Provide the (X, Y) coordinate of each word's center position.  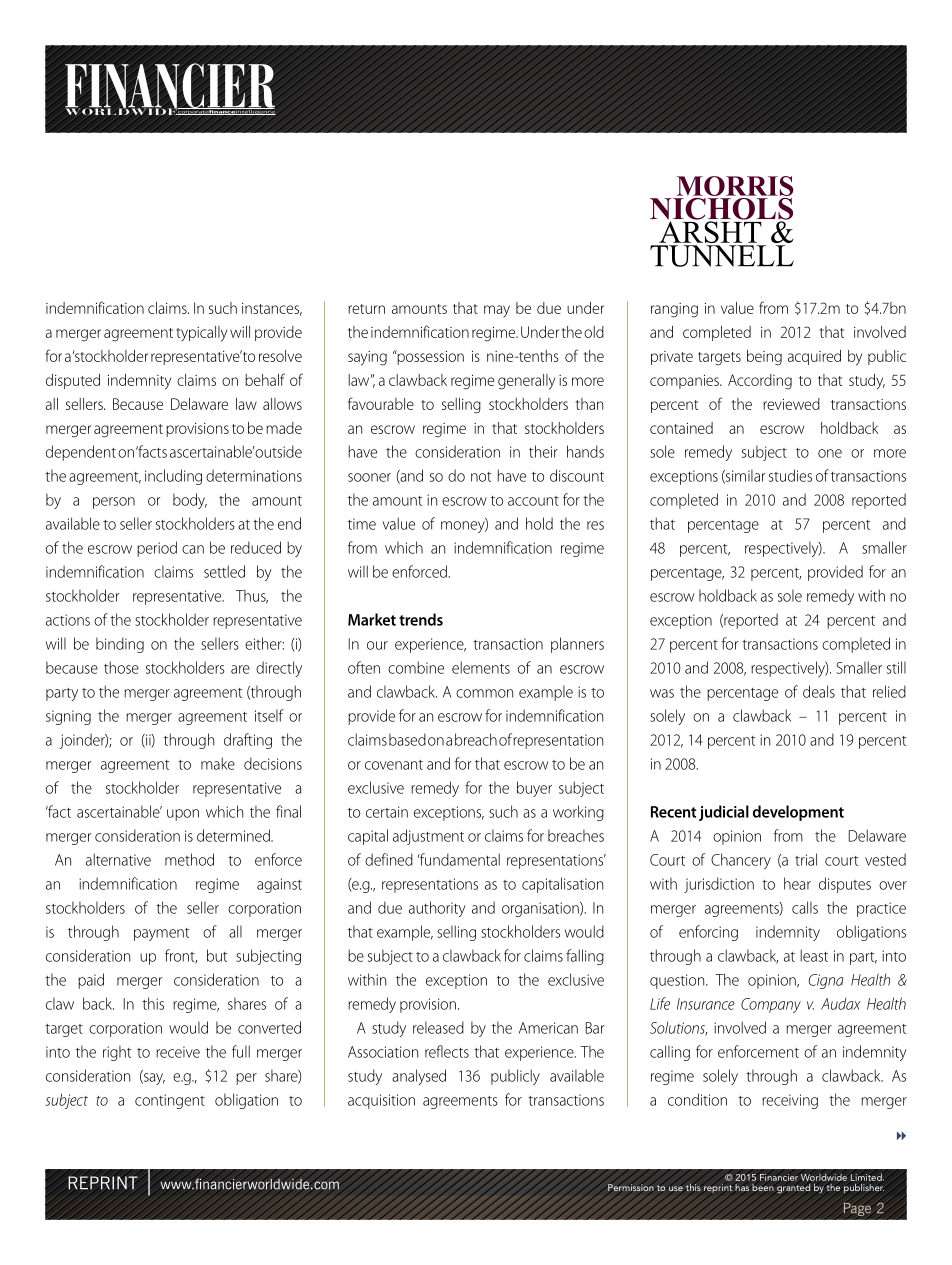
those (121, 667)
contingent (170, 1101)
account (533, 501)
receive (178, 1052)
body (190, 501)
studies (790, 475)
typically (201, 334)
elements (481, 667)
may (497, 311)
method (189, 859)
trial (806, 859)
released (438, 1027)
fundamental (459, 859)
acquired (814, 357)
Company (771, 1005)
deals (819, 691)
